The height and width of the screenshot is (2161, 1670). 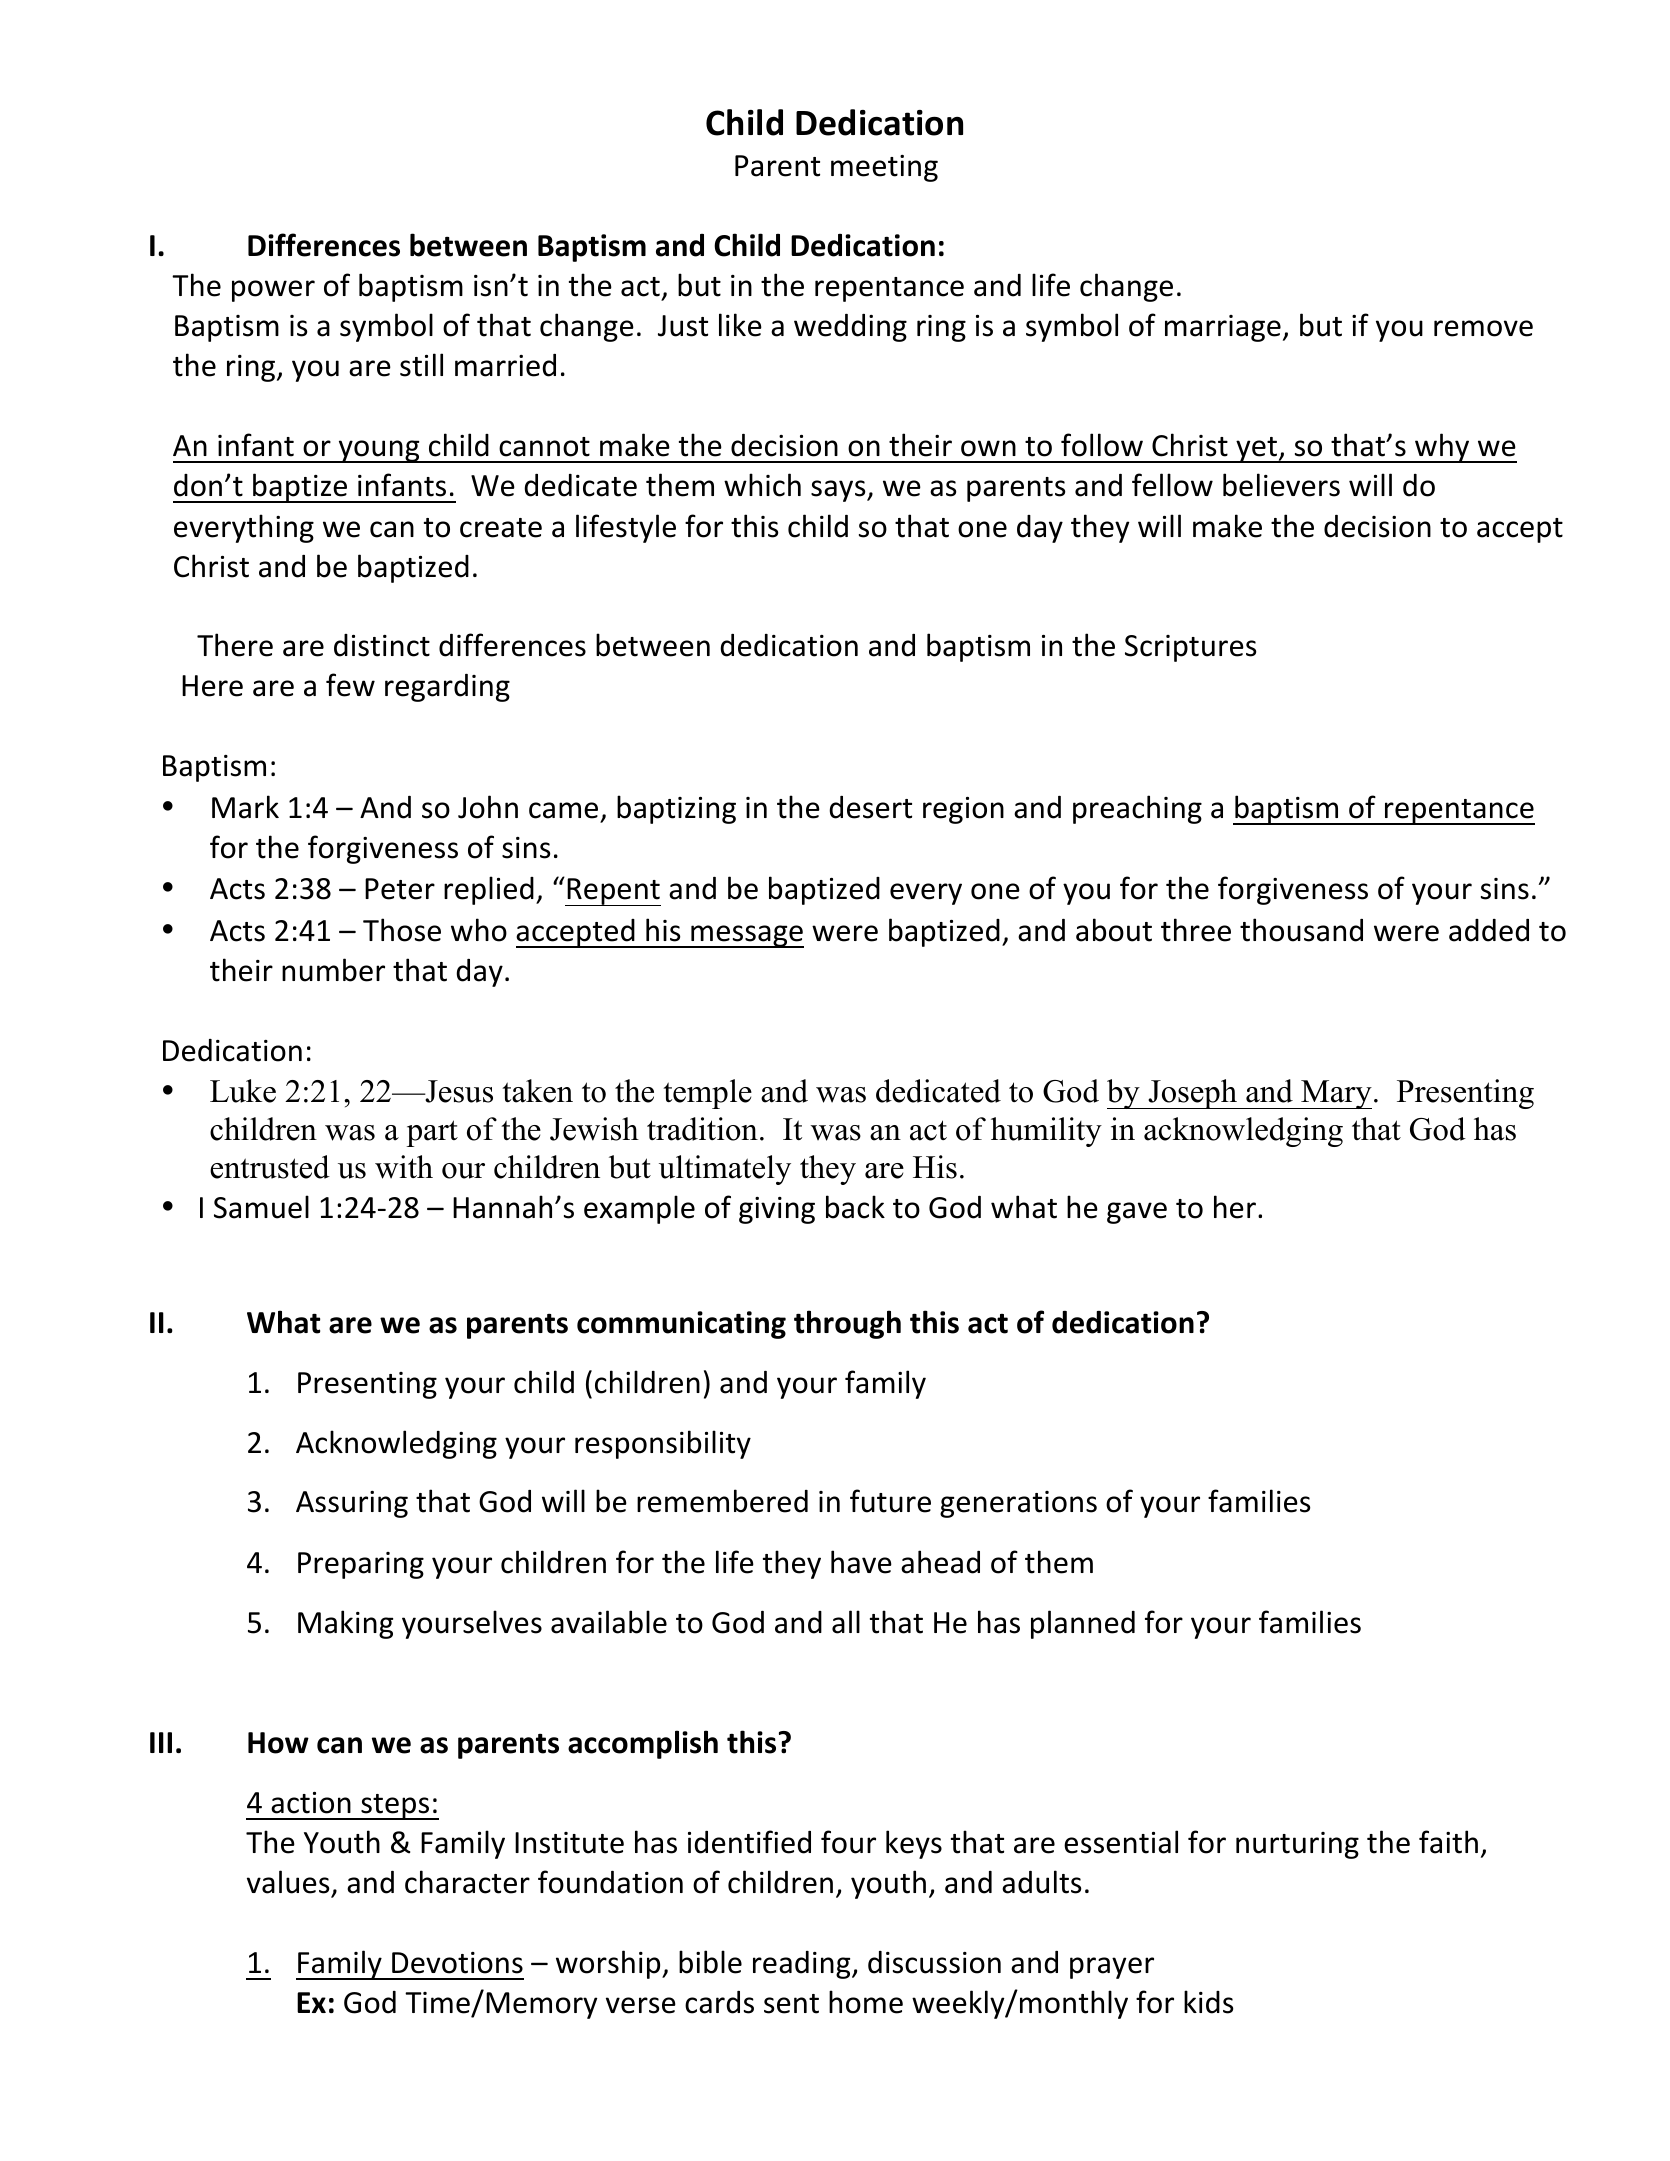 I want to click on Mary, so click(x=1335, y=1094).
